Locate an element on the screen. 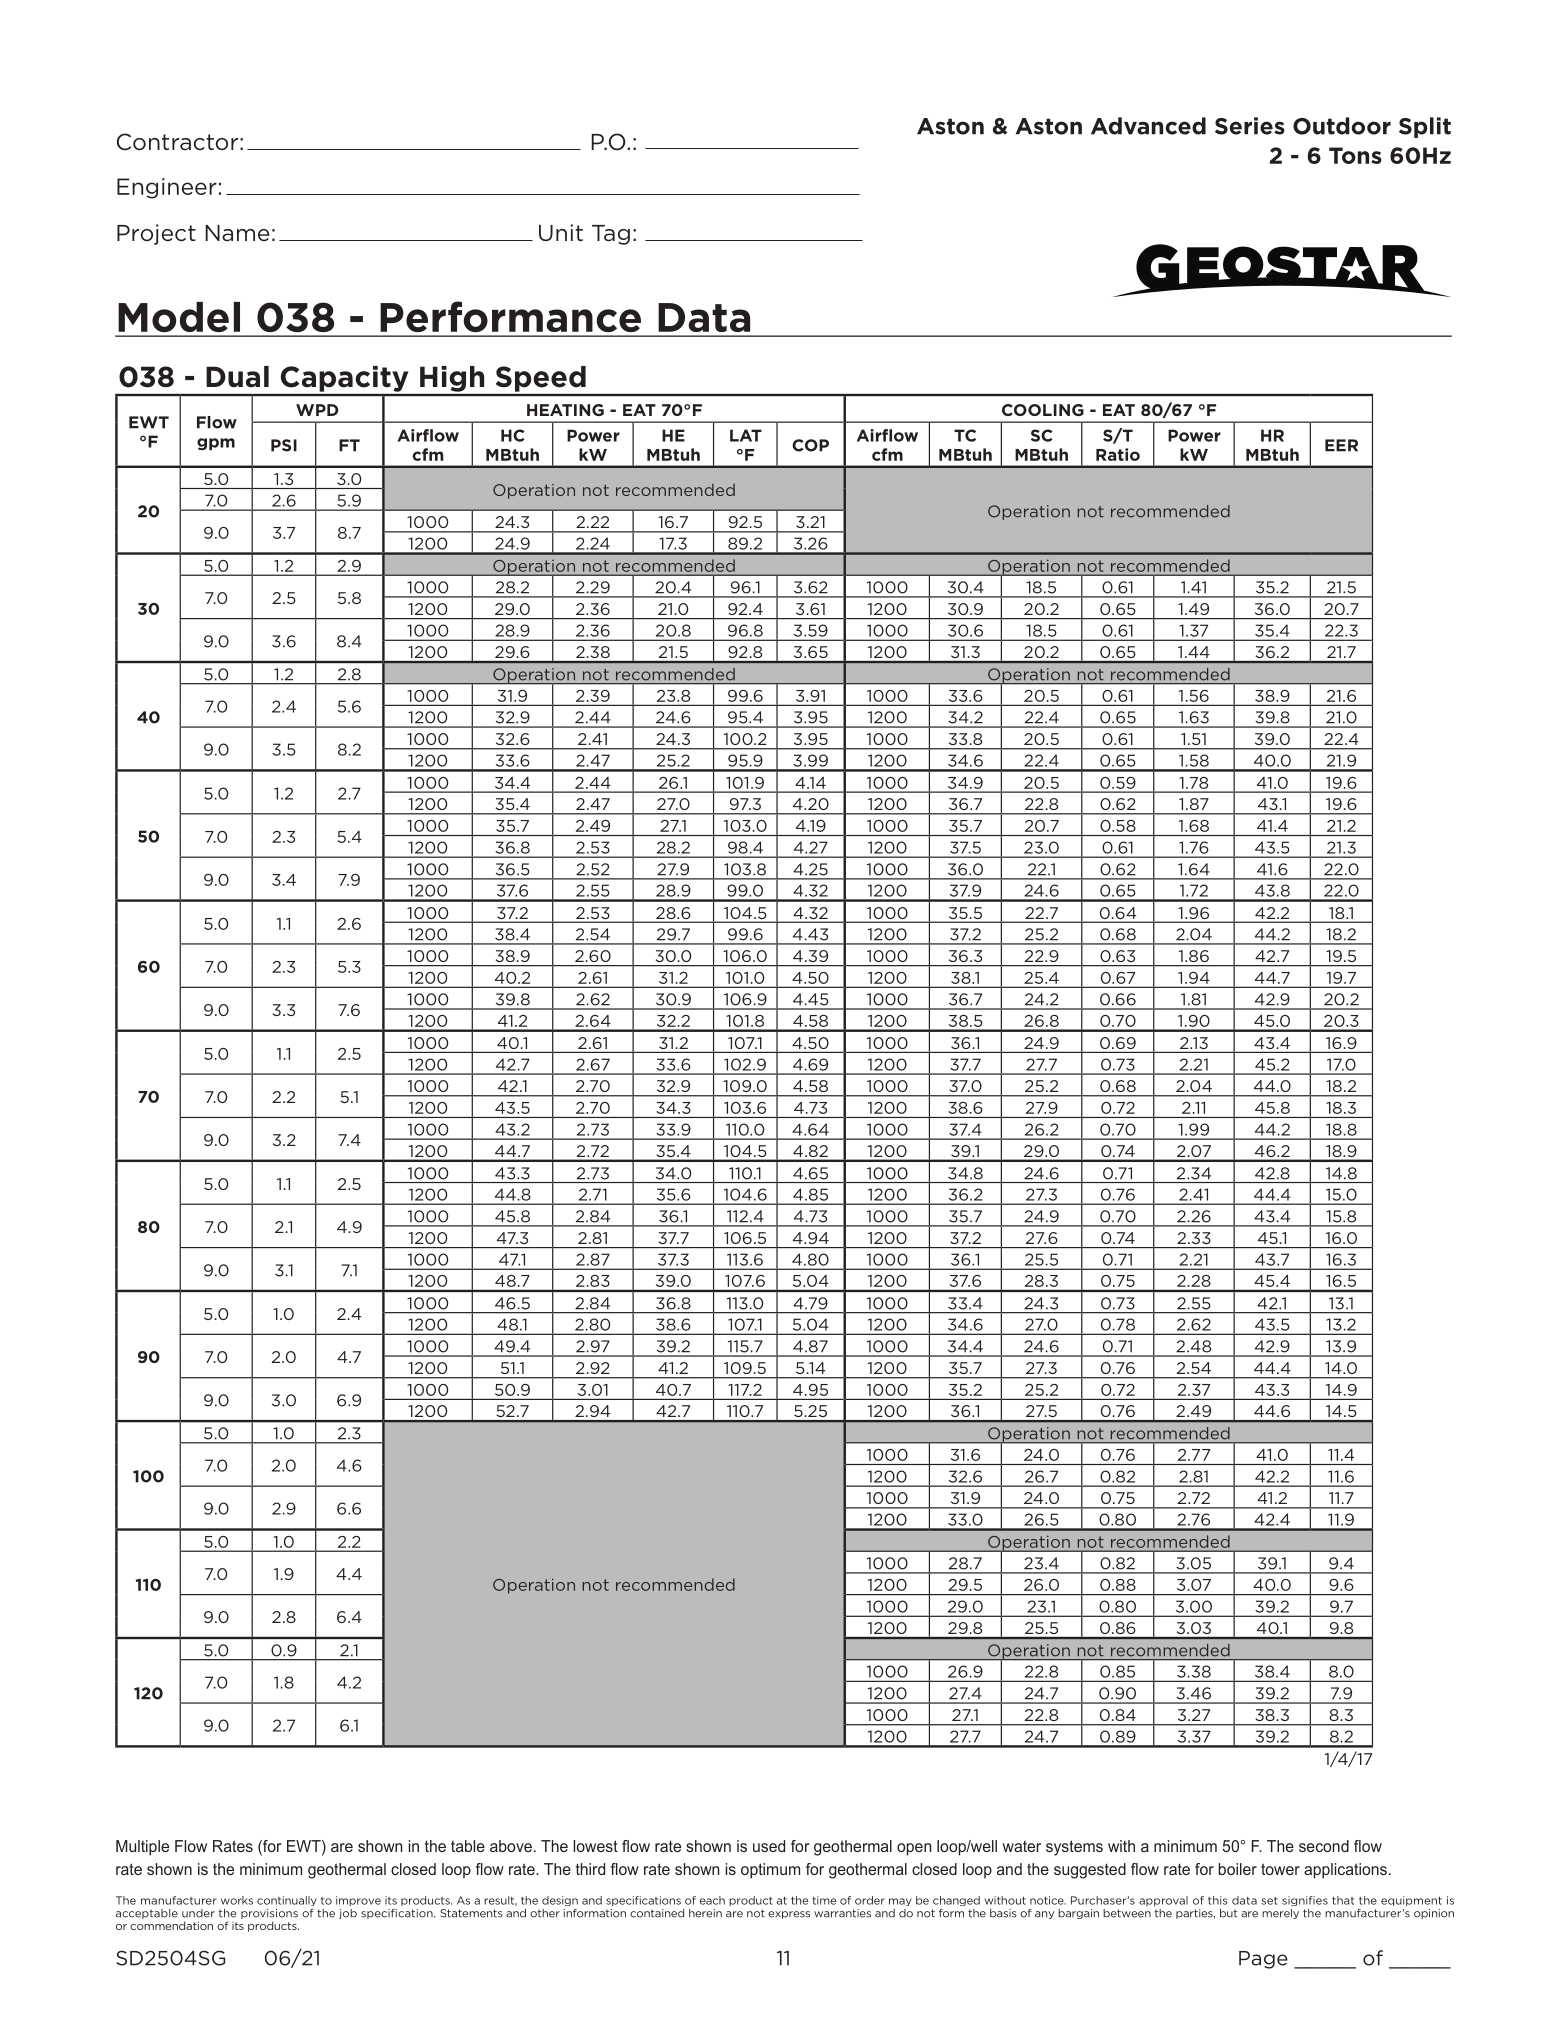 Image resolution: width=1567 pixels, height=2028 pixels. used is located at coordinates (769, 1846).
